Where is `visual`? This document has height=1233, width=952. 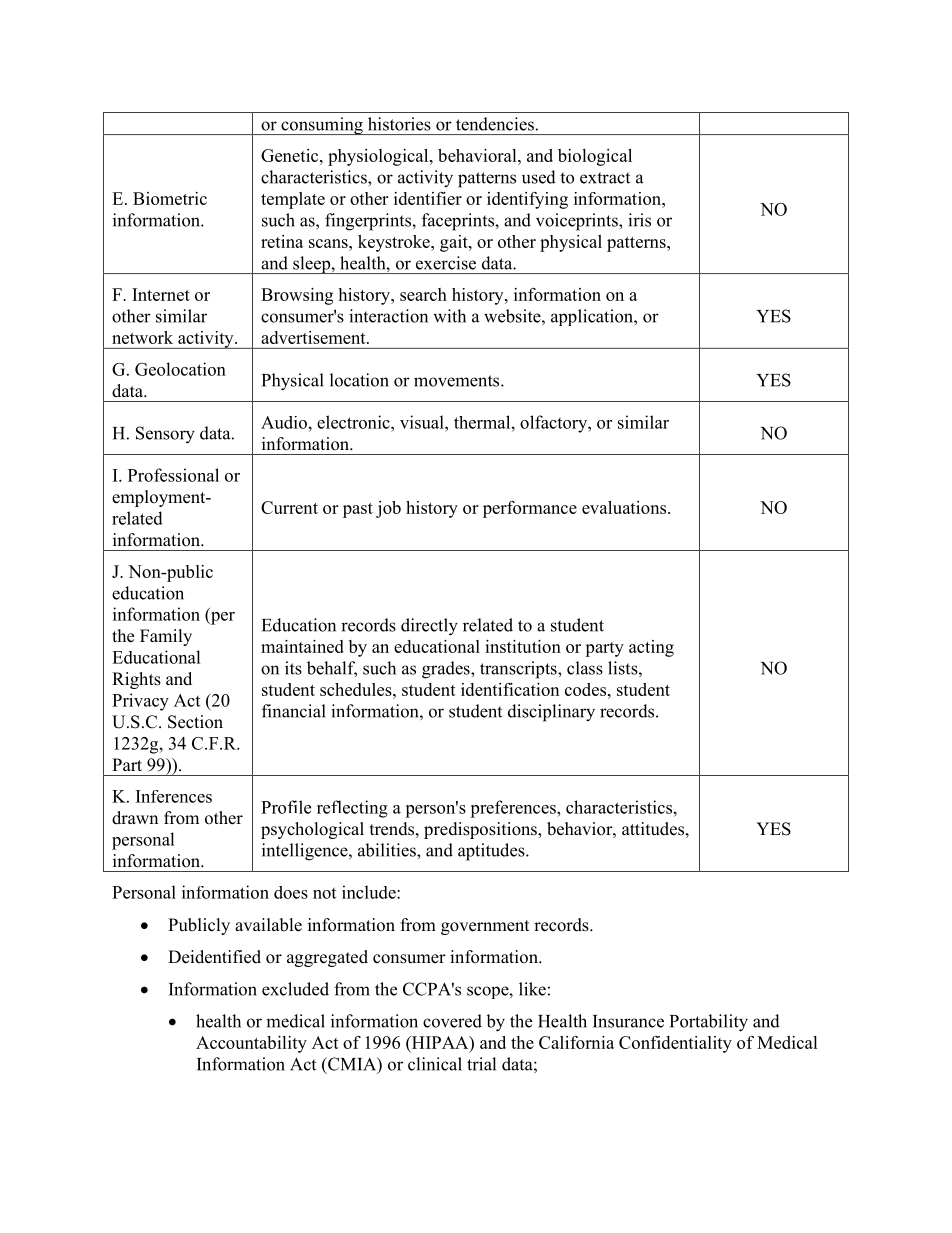 visual is located at coordinates (423, 422).
